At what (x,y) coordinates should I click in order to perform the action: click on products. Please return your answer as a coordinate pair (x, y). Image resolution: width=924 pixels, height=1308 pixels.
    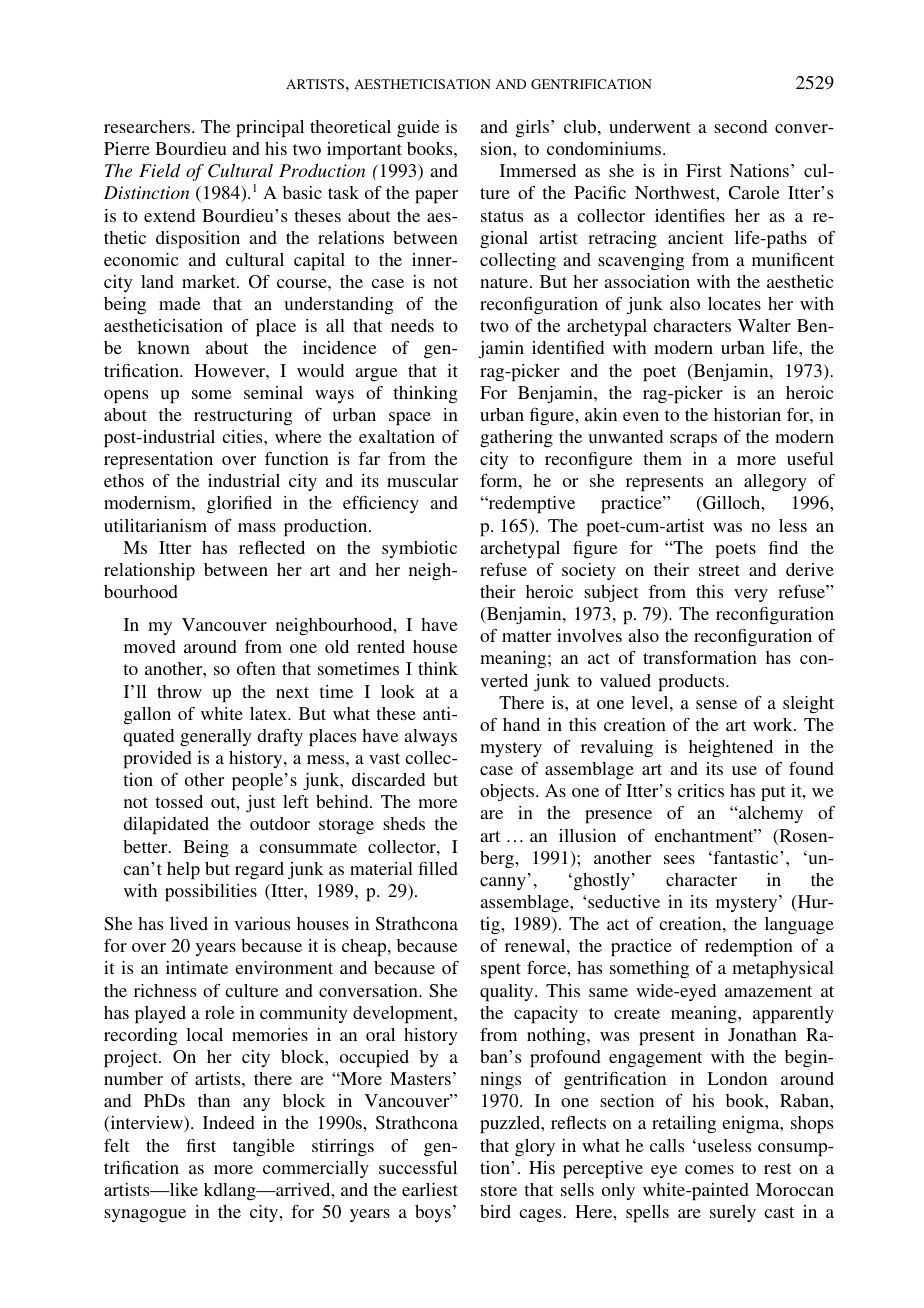
    Looking at the image, I should click on (692, 683).
